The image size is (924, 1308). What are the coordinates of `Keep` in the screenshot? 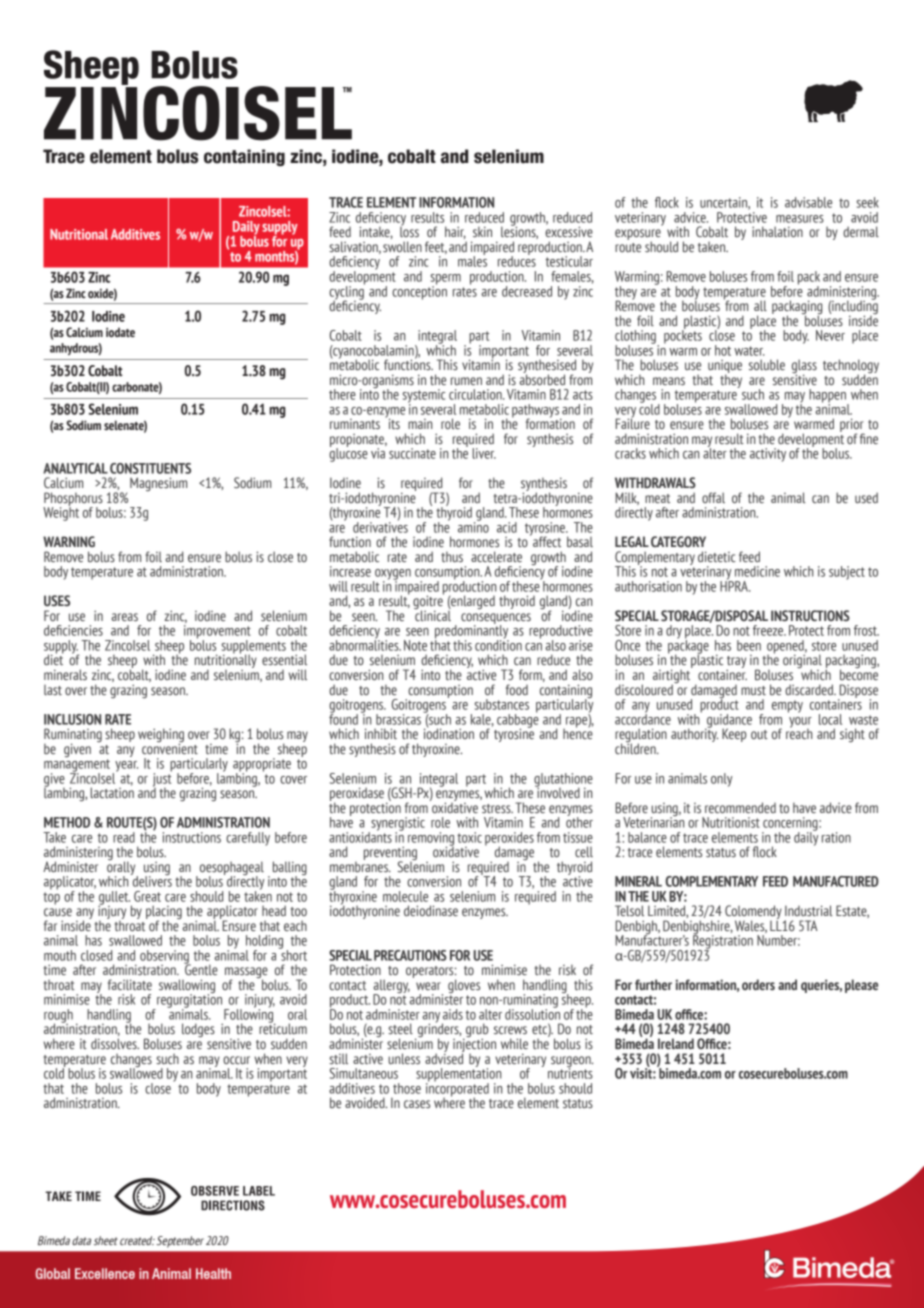 It's located at (734, 735).
